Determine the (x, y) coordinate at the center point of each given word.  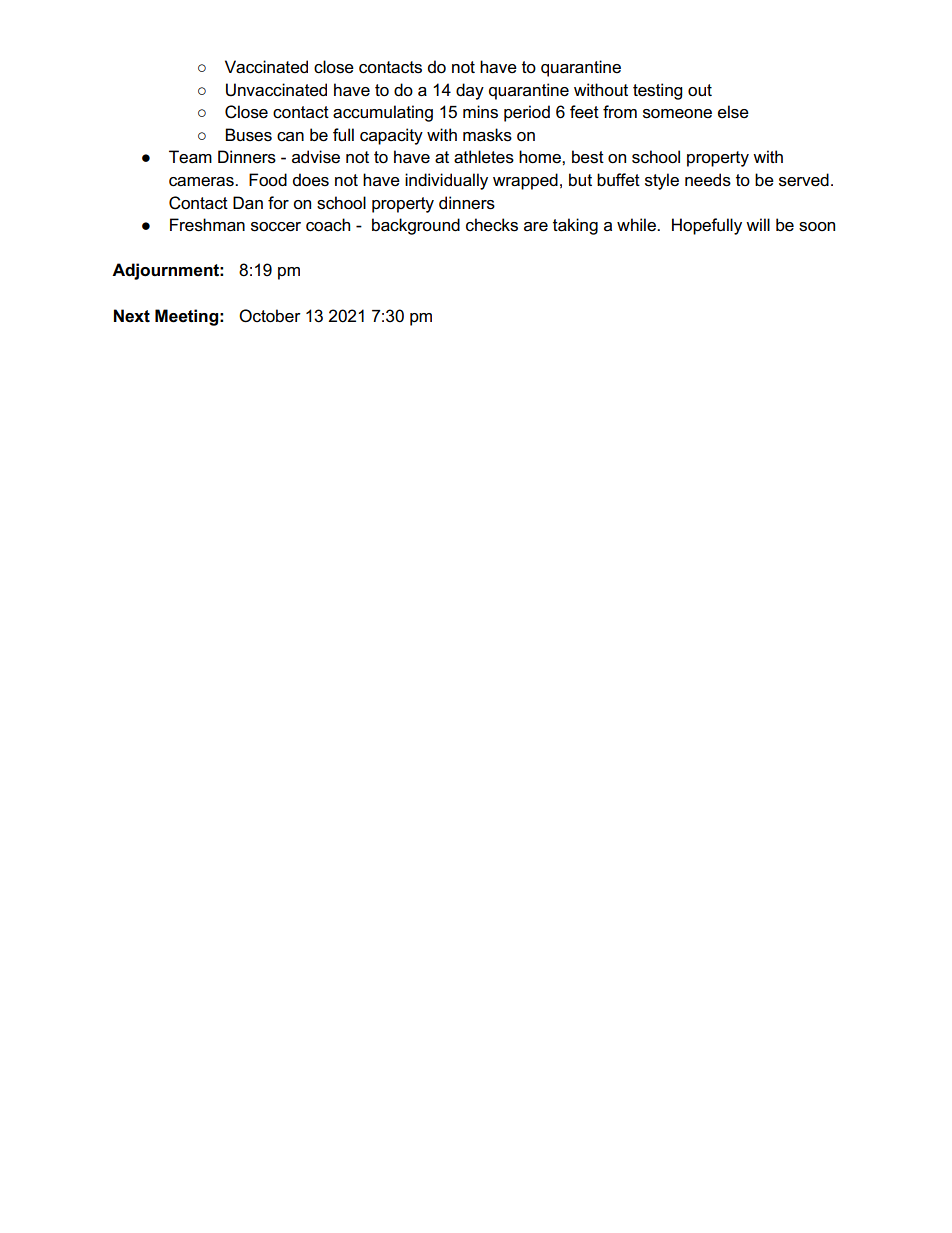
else (733, 112)
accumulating (383, 113)
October (270, 316)
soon (817, 227)
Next (132, 316)
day (470, 91)
